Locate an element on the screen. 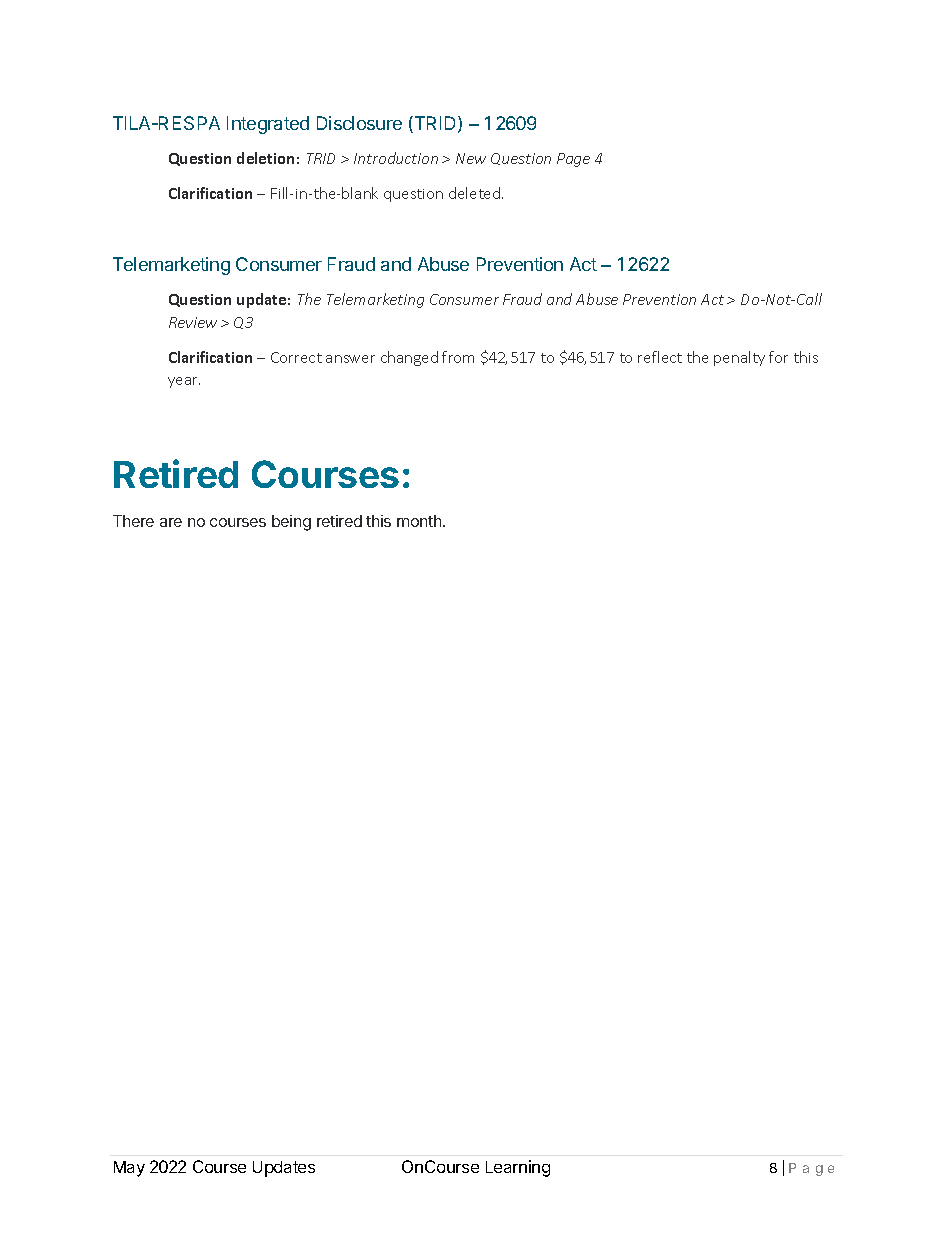 This screenshot has height=1233, width=952. New is located at coordinates (471, 158).
